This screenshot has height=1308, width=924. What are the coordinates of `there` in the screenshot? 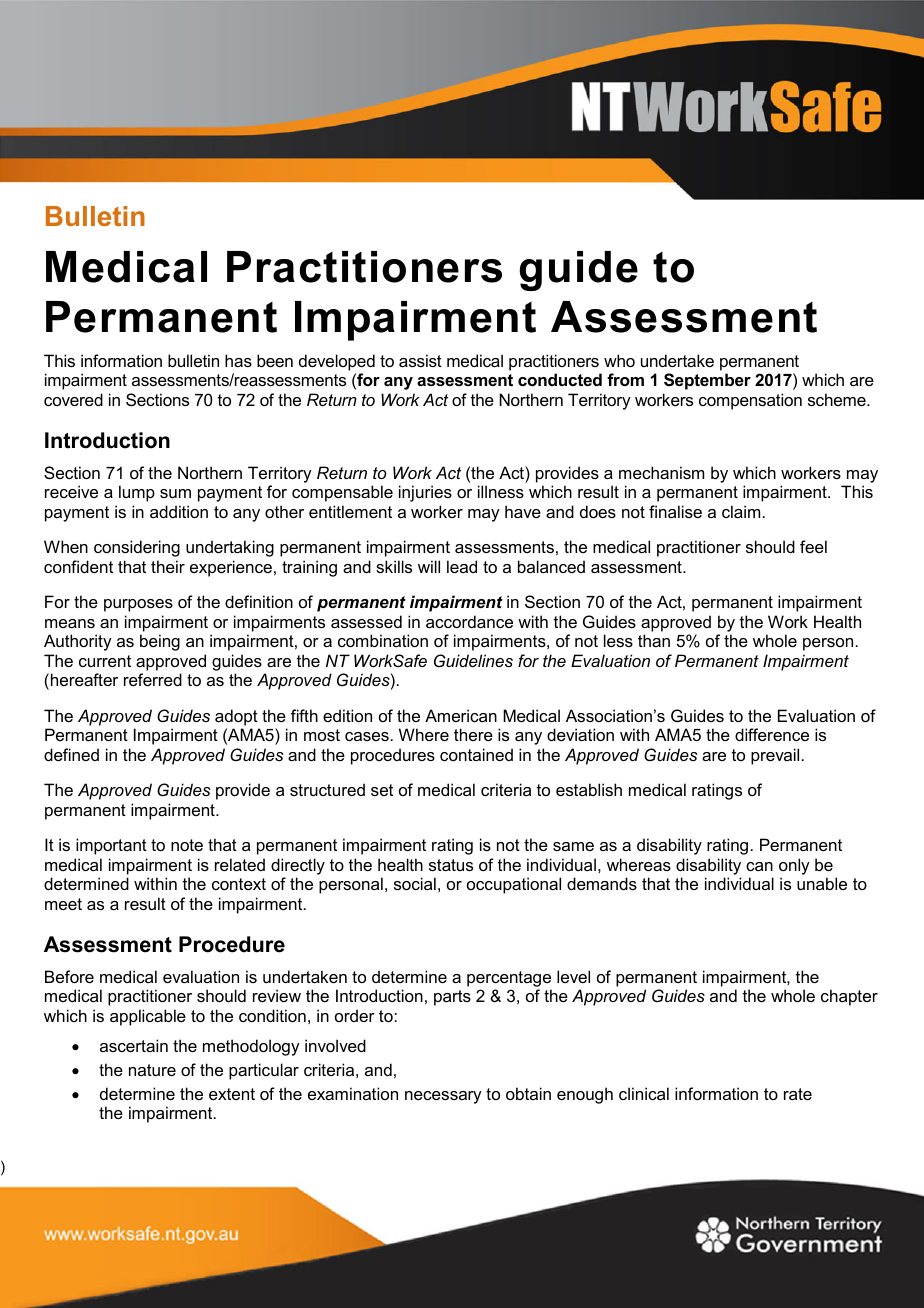 It's located at (473, 734).
